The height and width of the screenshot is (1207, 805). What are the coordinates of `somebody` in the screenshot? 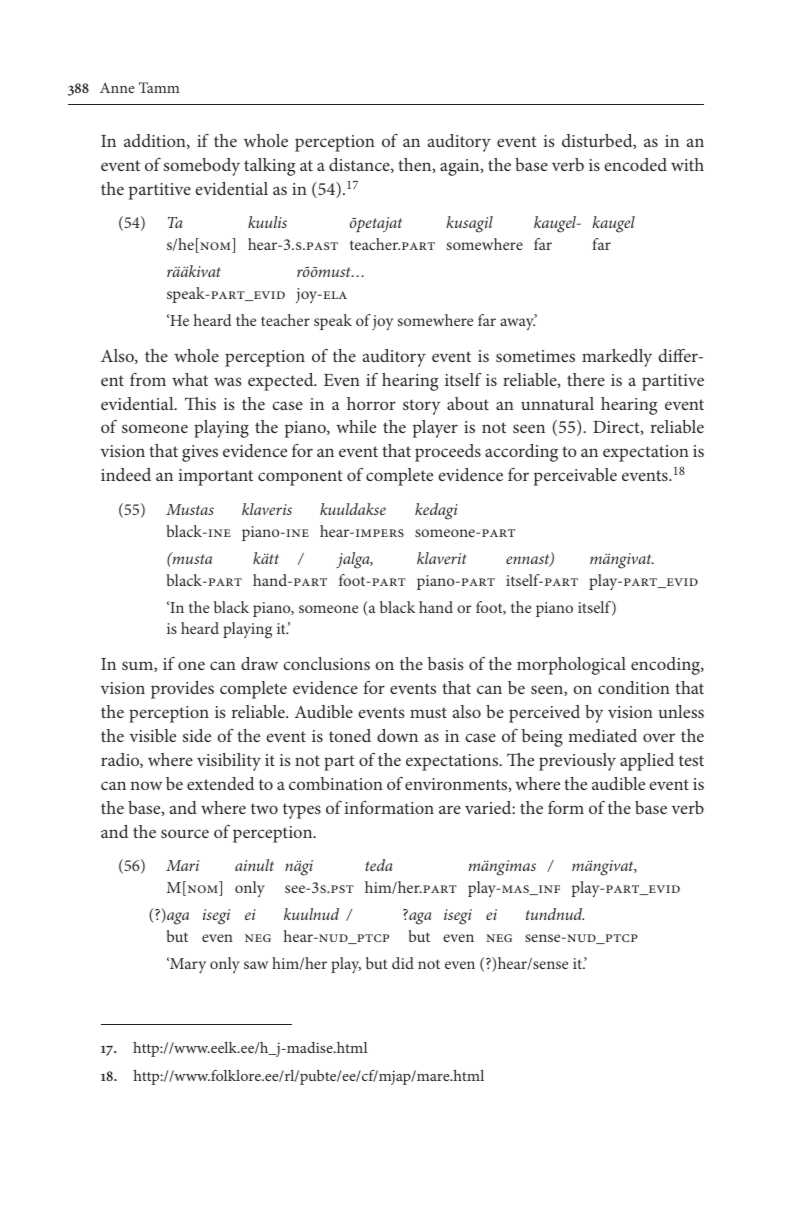 It's located at (202, 167).
